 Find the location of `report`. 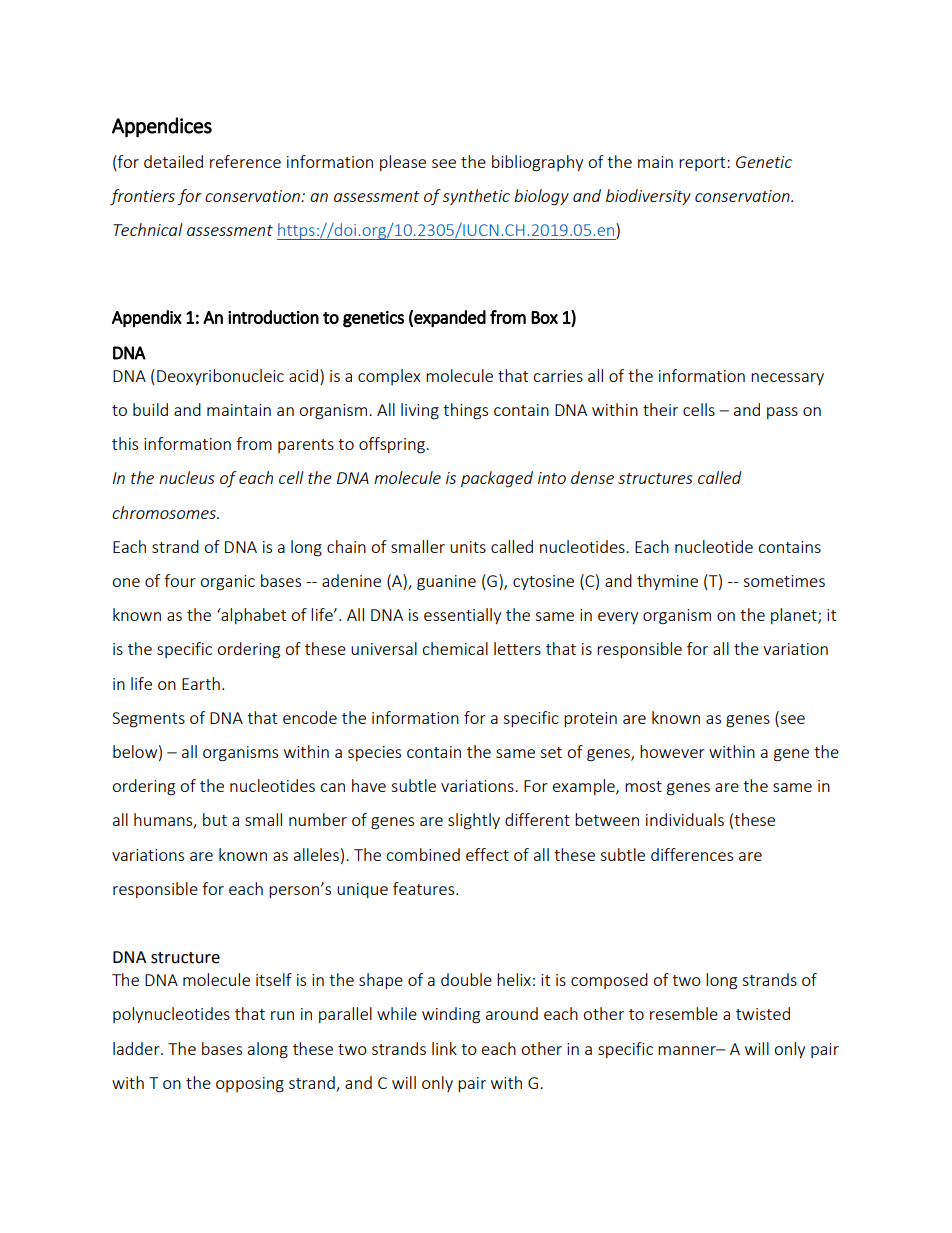

report is located at coordinates (703, 164).
